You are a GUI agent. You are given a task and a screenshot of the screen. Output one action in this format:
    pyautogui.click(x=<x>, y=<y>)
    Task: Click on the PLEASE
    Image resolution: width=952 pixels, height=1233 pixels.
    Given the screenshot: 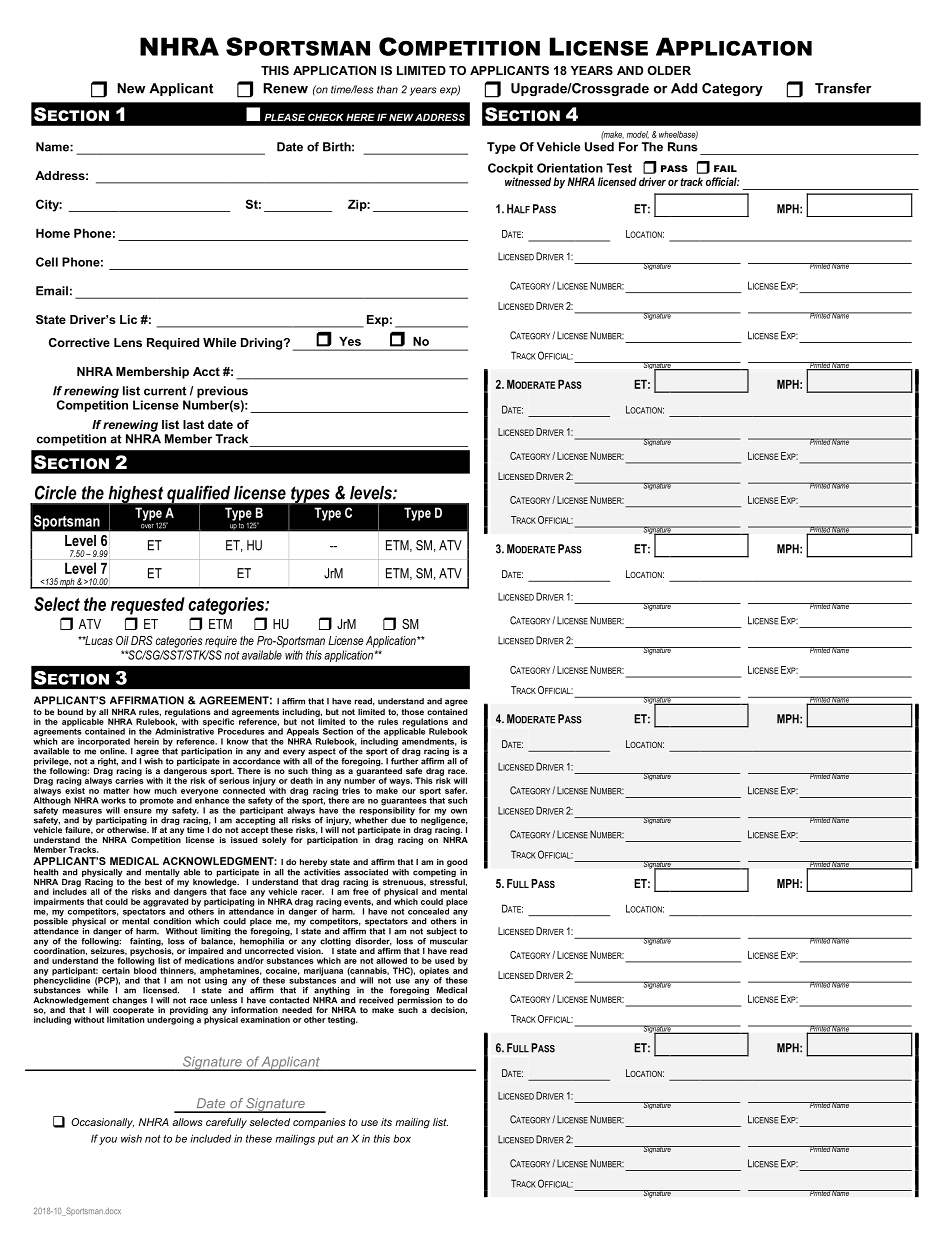 What is the action you would take?
    pyautogui.click(x=284, y=117)
